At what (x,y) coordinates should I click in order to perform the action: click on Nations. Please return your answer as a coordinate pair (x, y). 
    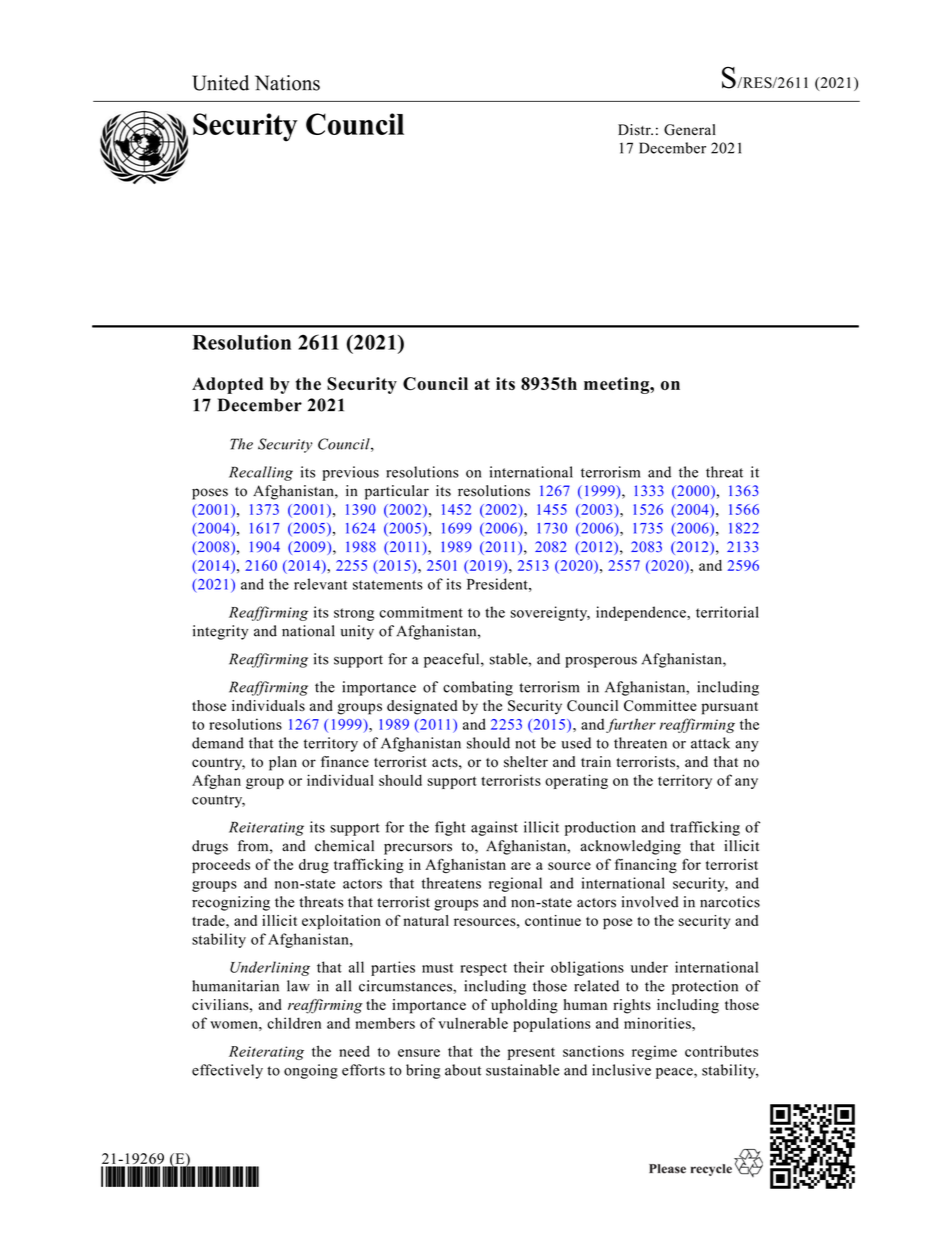
    Looking at the image, I should click on (287, 83).
